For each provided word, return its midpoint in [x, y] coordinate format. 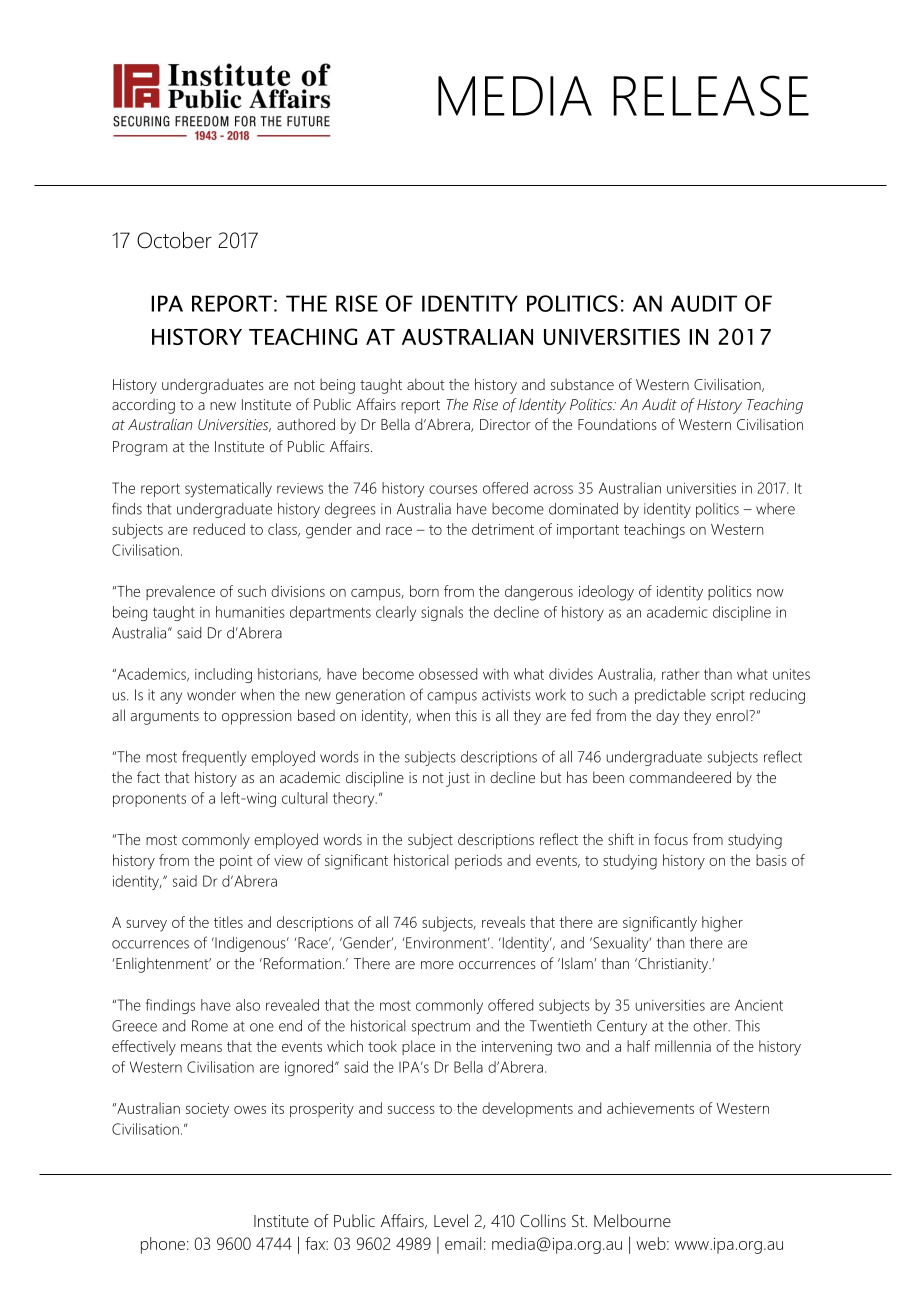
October [174, 240]
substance [582, 384]
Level [451, 1220]
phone [163, 1245]
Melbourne [632, 1220]
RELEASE [711, 95]
